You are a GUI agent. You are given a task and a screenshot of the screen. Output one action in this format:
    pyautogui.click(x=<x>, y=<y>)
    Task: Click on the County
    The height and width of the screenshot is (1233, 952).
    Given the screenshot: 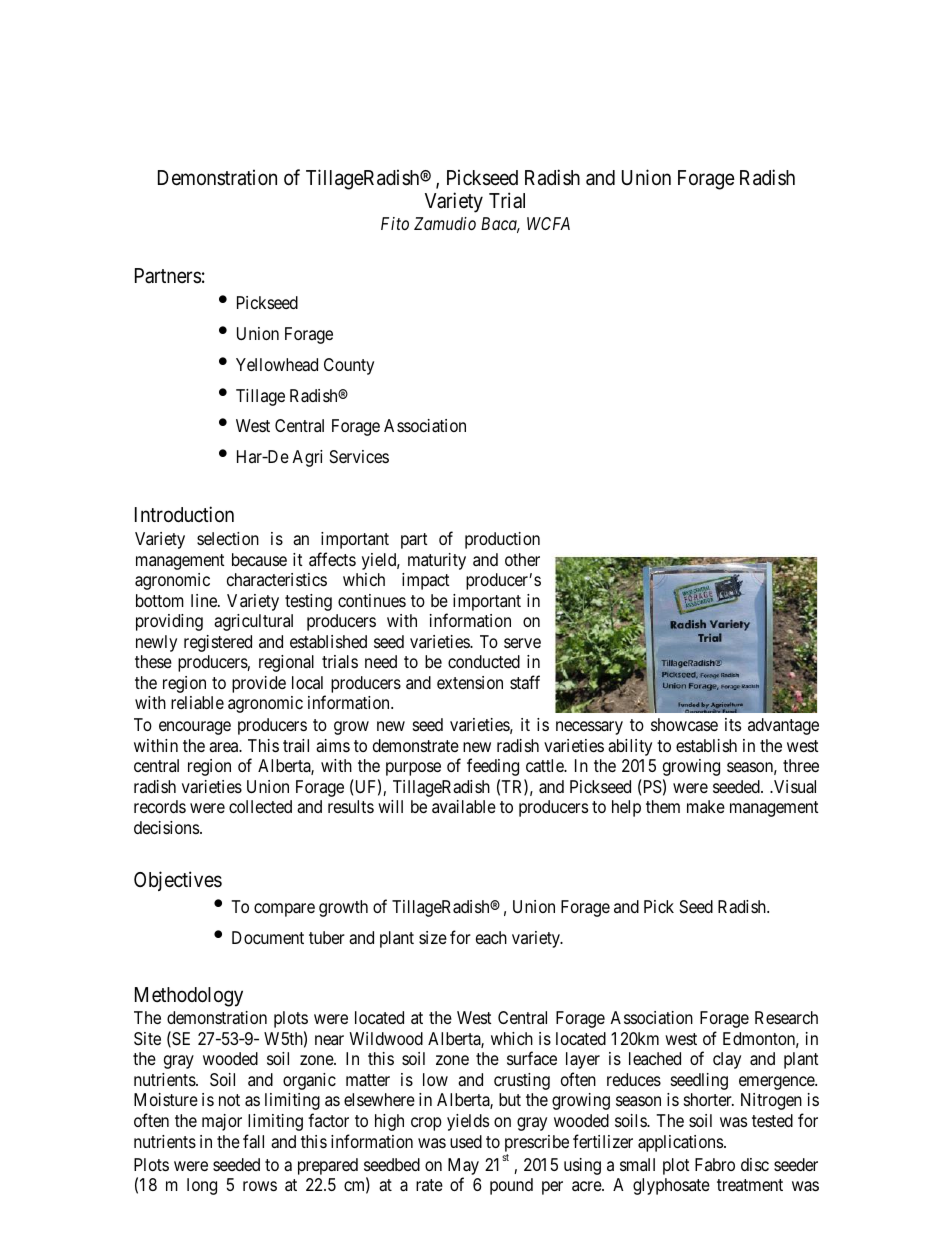 What is the action you would take?
    pyautogui.click(x=349, y=366)
